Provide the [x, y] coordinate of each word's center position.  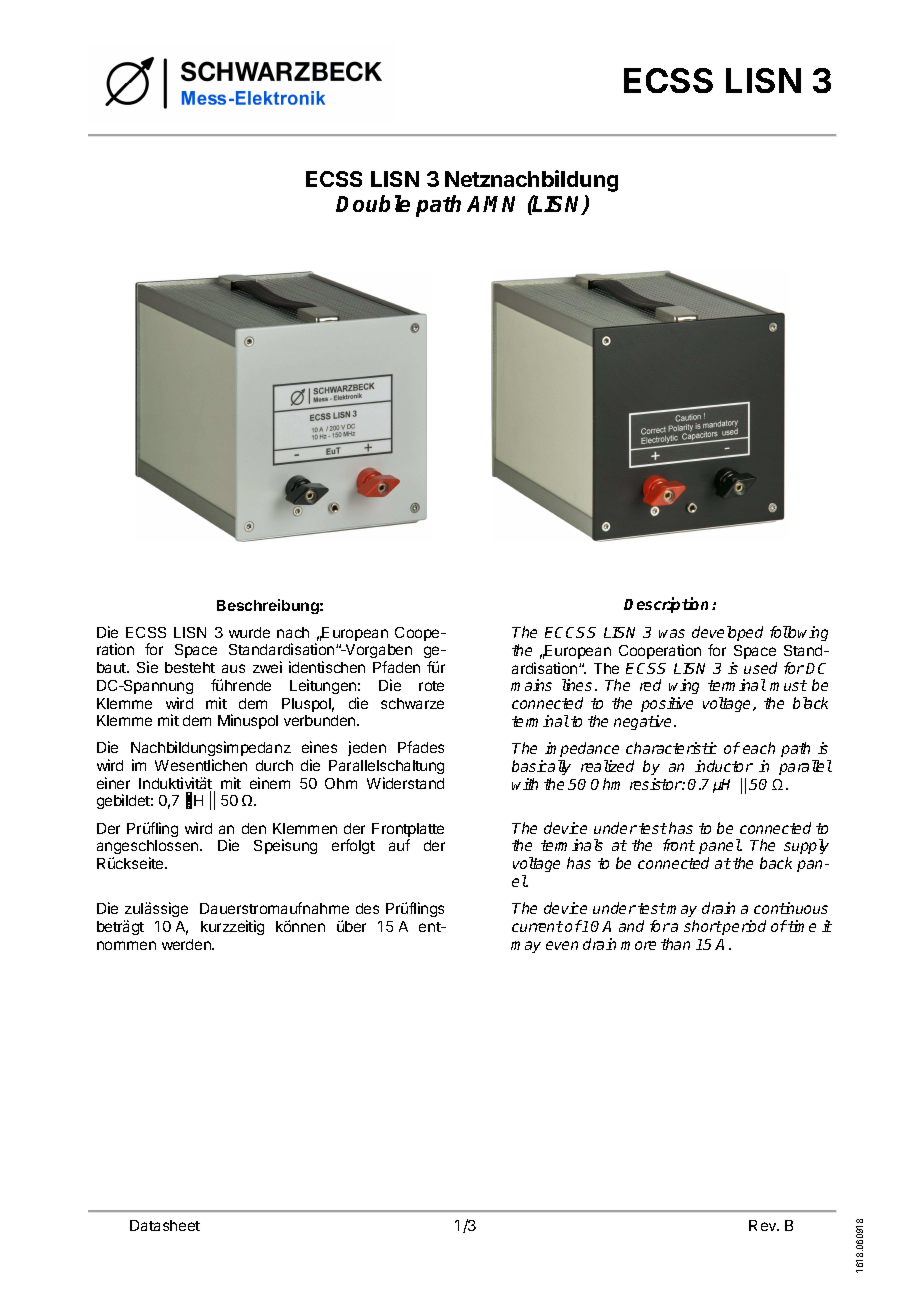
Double [373, 203]
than [675, 944]
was [672, 633]
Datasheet [165, 1225]
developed [727, 633]
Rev [764, 1225]
